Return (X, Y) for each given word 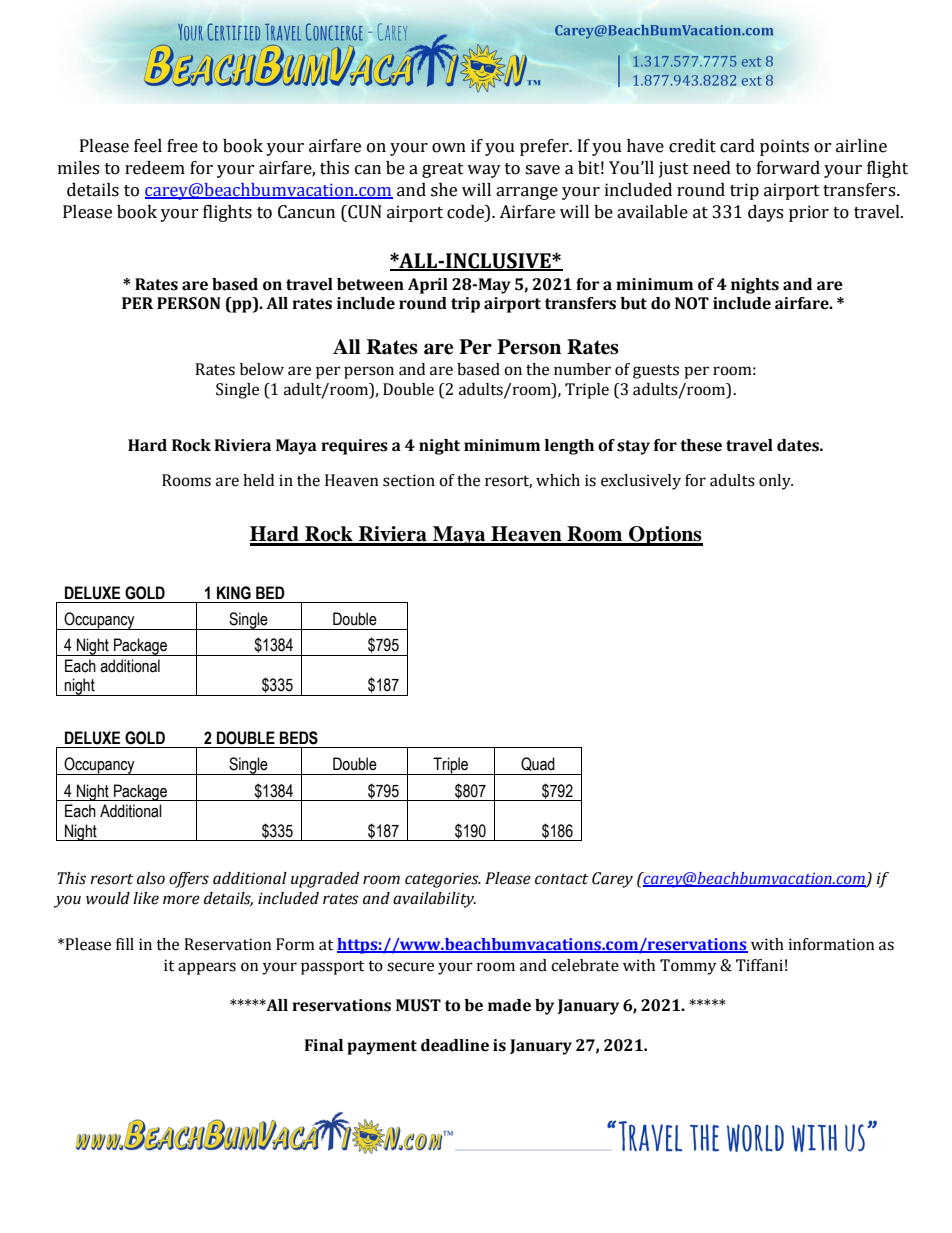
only (776, 482)
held (258, 480)
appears (207, 968)
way (484, 171)
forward (788, 168)
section (409, 480)
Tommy (688, 967)
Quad (538, 764)
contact (562, 879)
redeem (155, 168)
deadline (455, 1045)
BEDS (299, 738)
